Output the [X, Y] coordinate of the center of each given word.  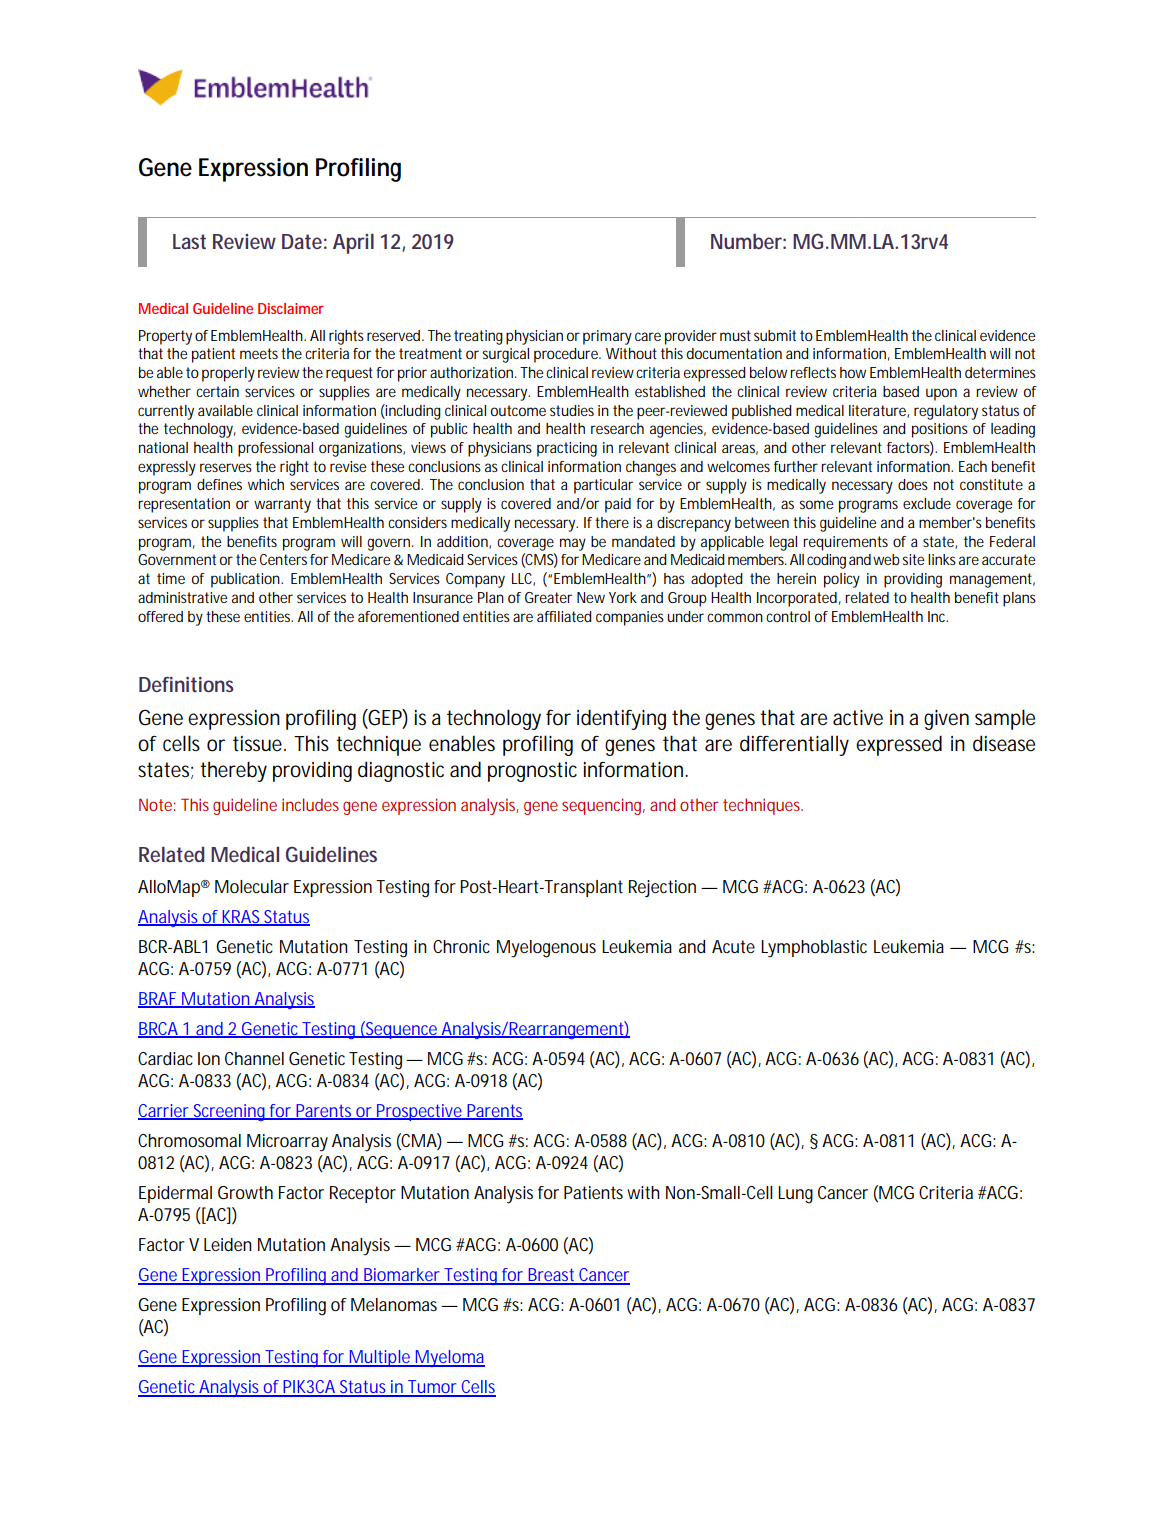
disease [1004, 743]
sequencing [603, 806]
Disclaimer [291, 308]
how [853, 372]
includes [310, 804]
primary [607, 337]
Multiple [380, 1358]
